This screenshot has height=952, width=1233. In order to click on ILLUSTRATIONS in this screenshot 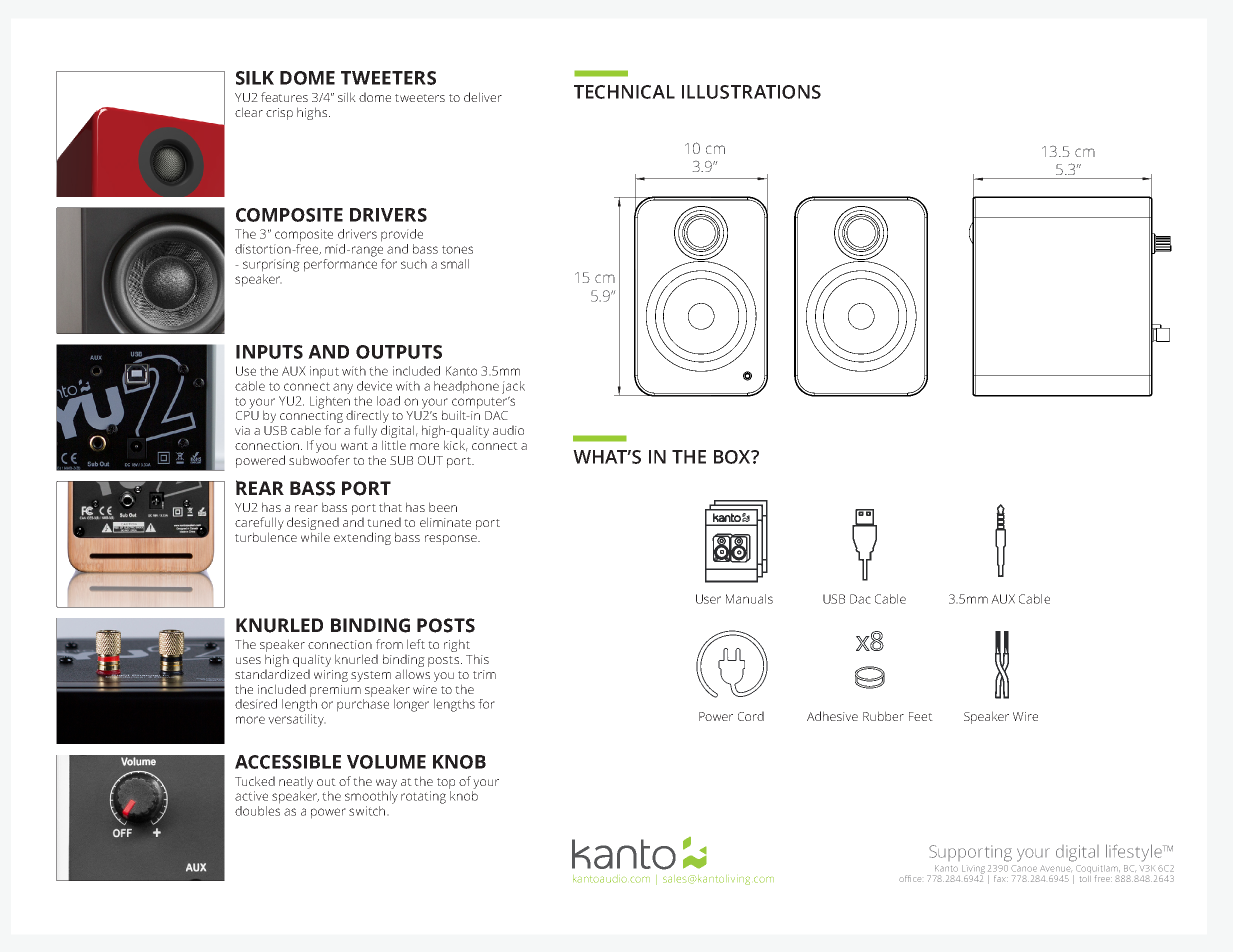, I will do `click(751, 92)`.
